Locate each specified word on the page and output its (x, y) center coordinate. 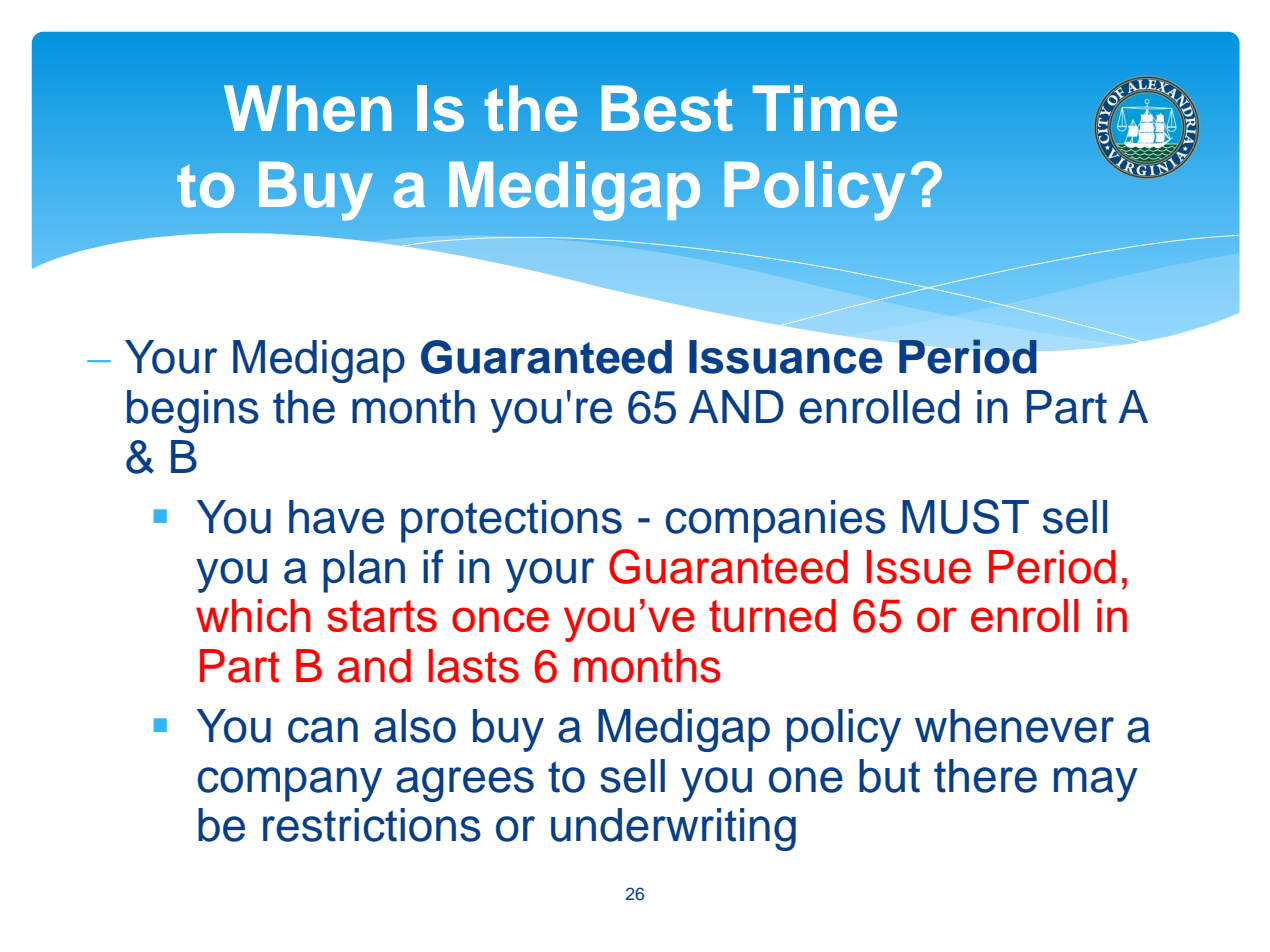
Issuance (786, 357)
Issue (919, 567)
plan (364, 571)
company (290, 784)
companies (776, 521)
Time (825, 108)
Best (667, 108)
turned (772, 615)
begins (193, 411)
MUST (965, 516)
